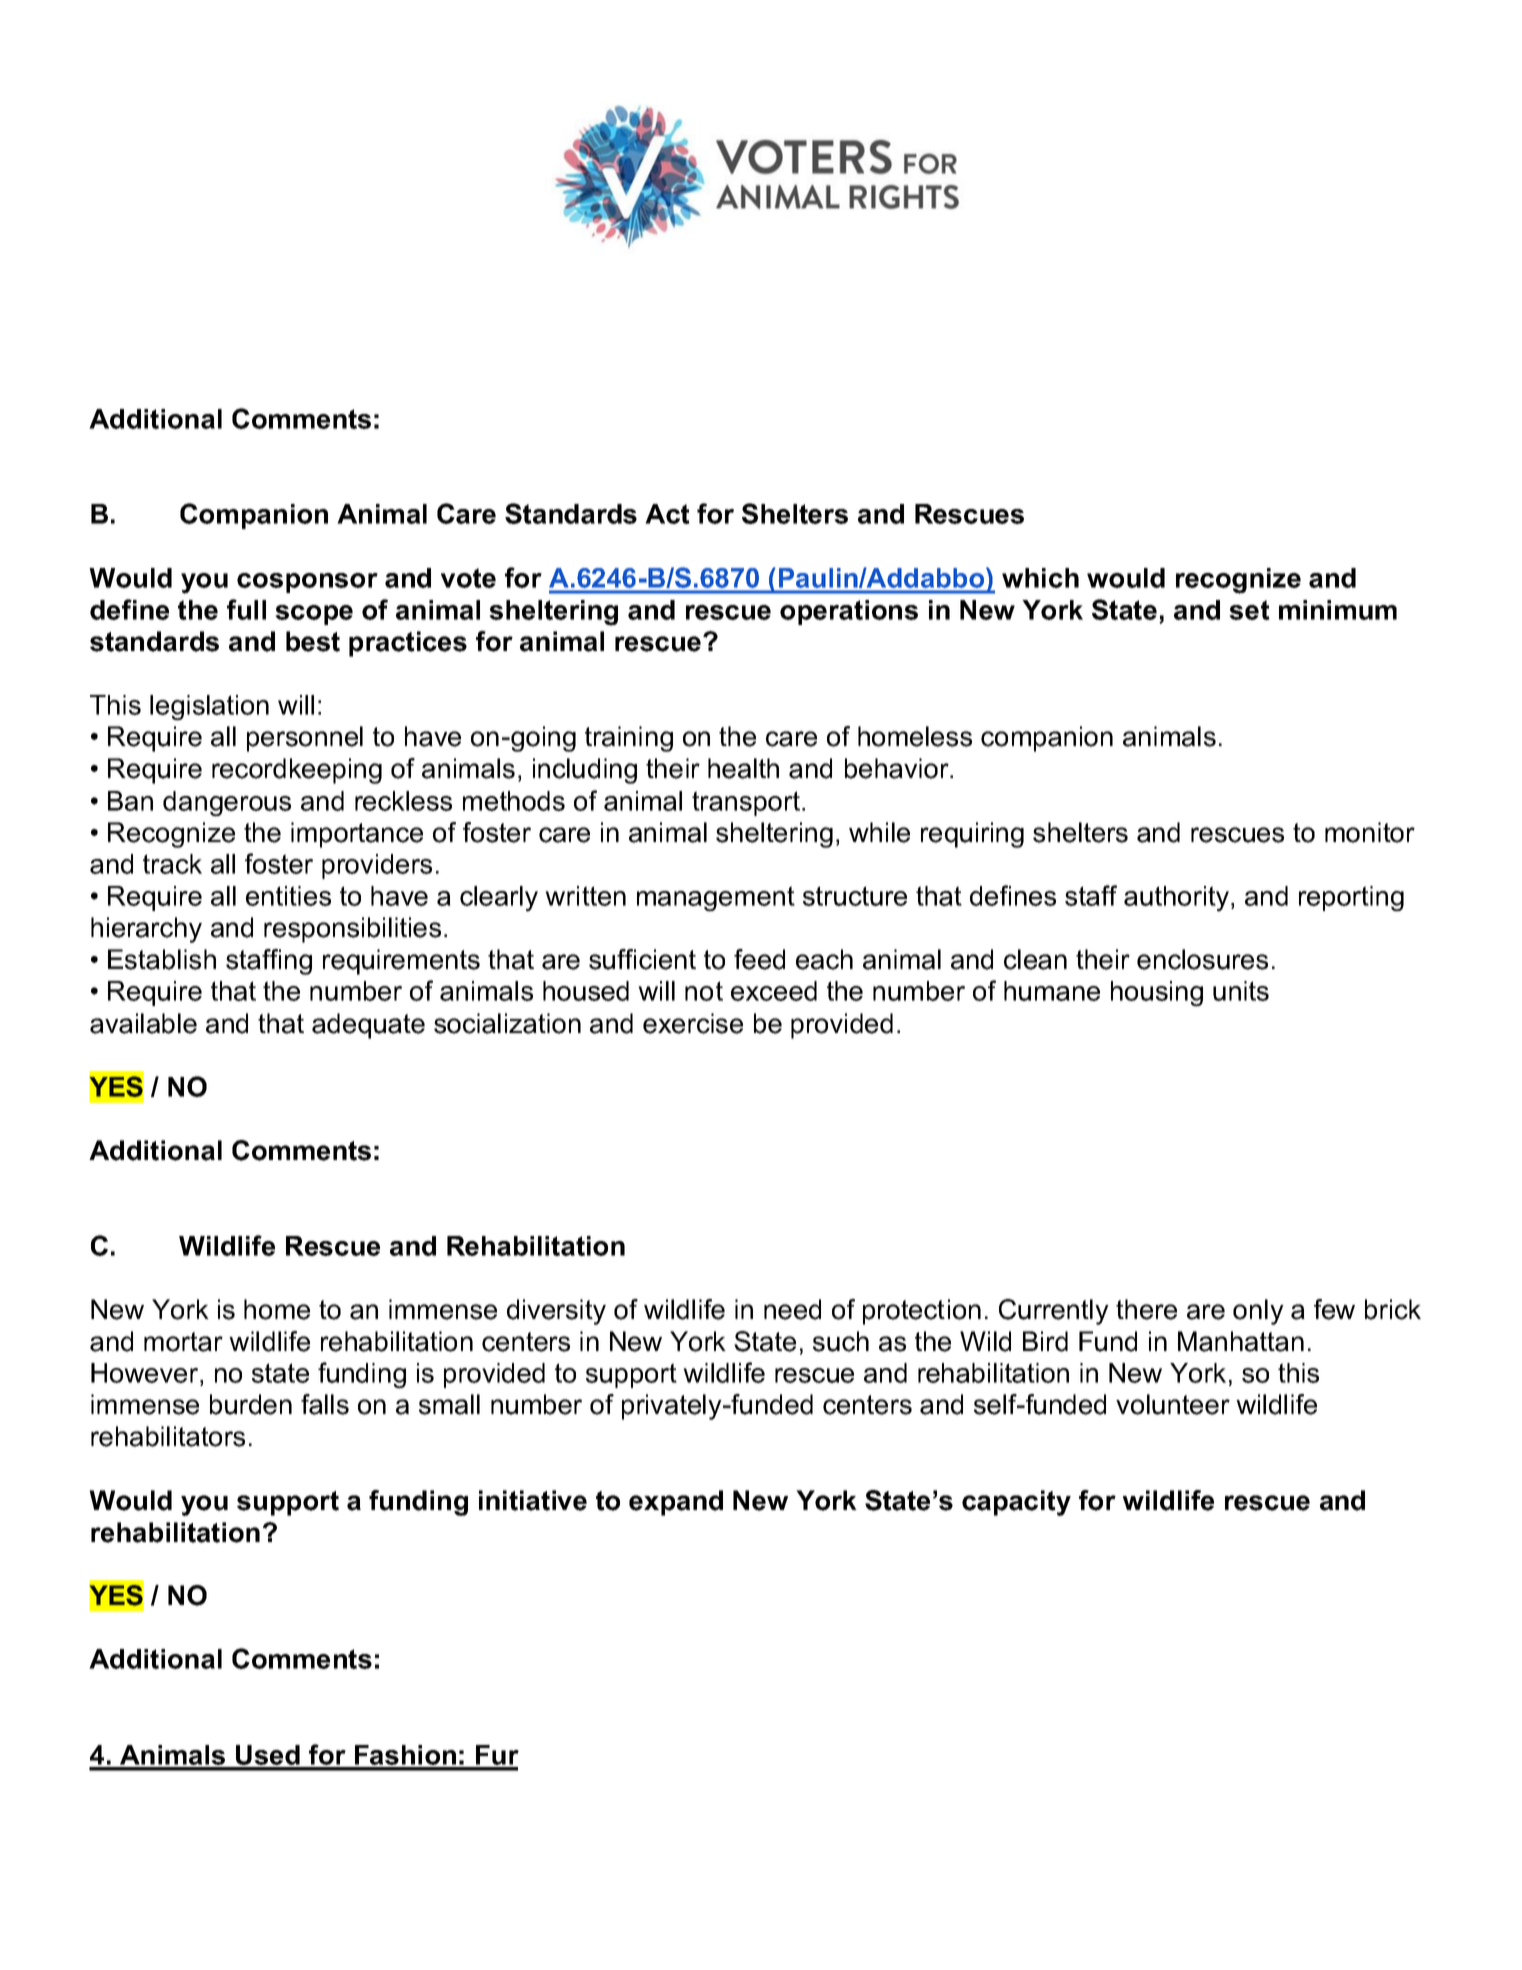 The image size is (1522, 1970). Describe the element at coordinates (795, 513) in the document. I see `Shelters` at that location.
